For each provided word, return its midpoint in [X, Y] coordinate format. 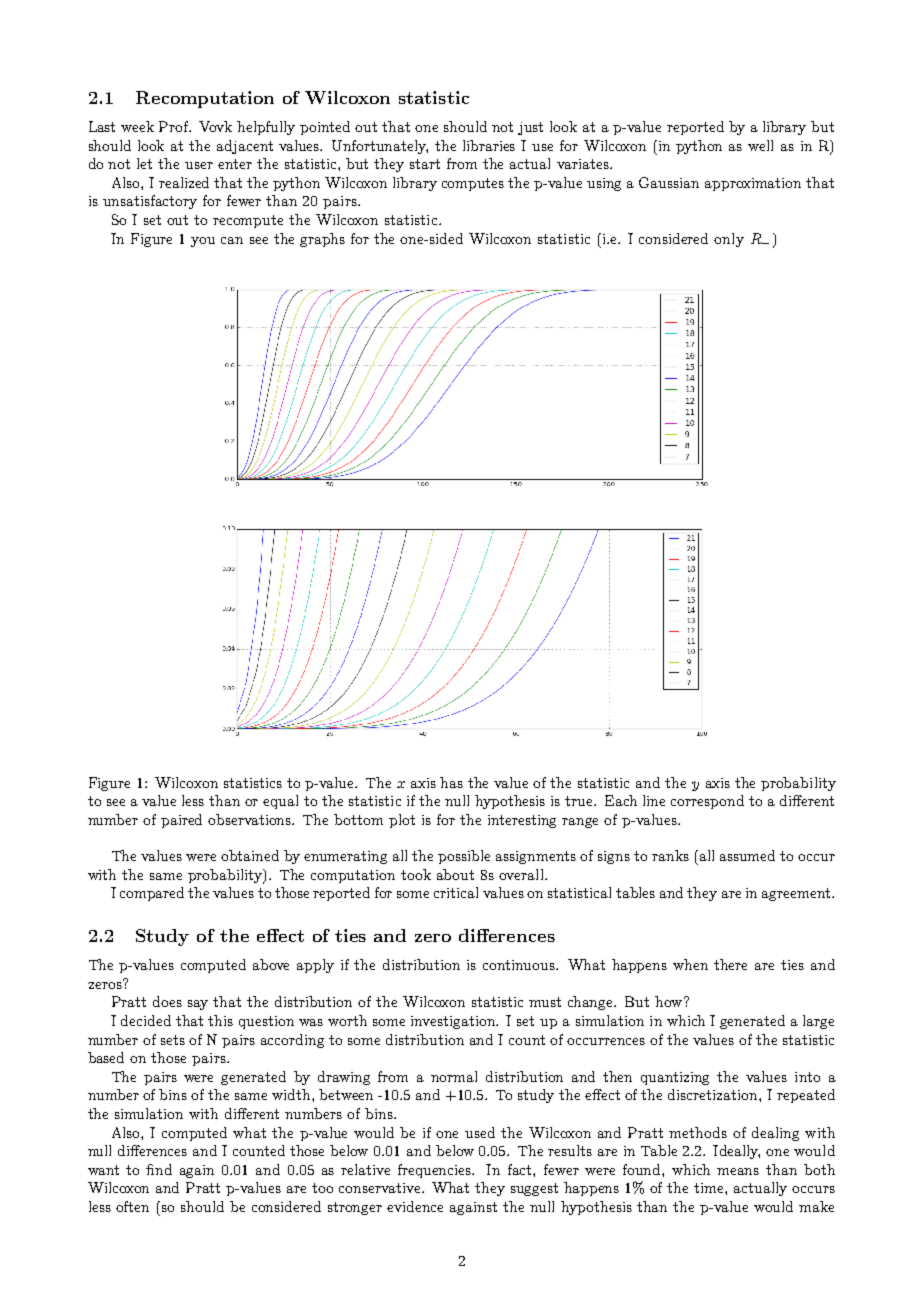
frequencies [436, 1171]
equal [280, 802]
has [451, 782]
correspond [707, 802]
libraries [489, 145]
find [159, 1169]
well [760, 145]
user [199, 165]
